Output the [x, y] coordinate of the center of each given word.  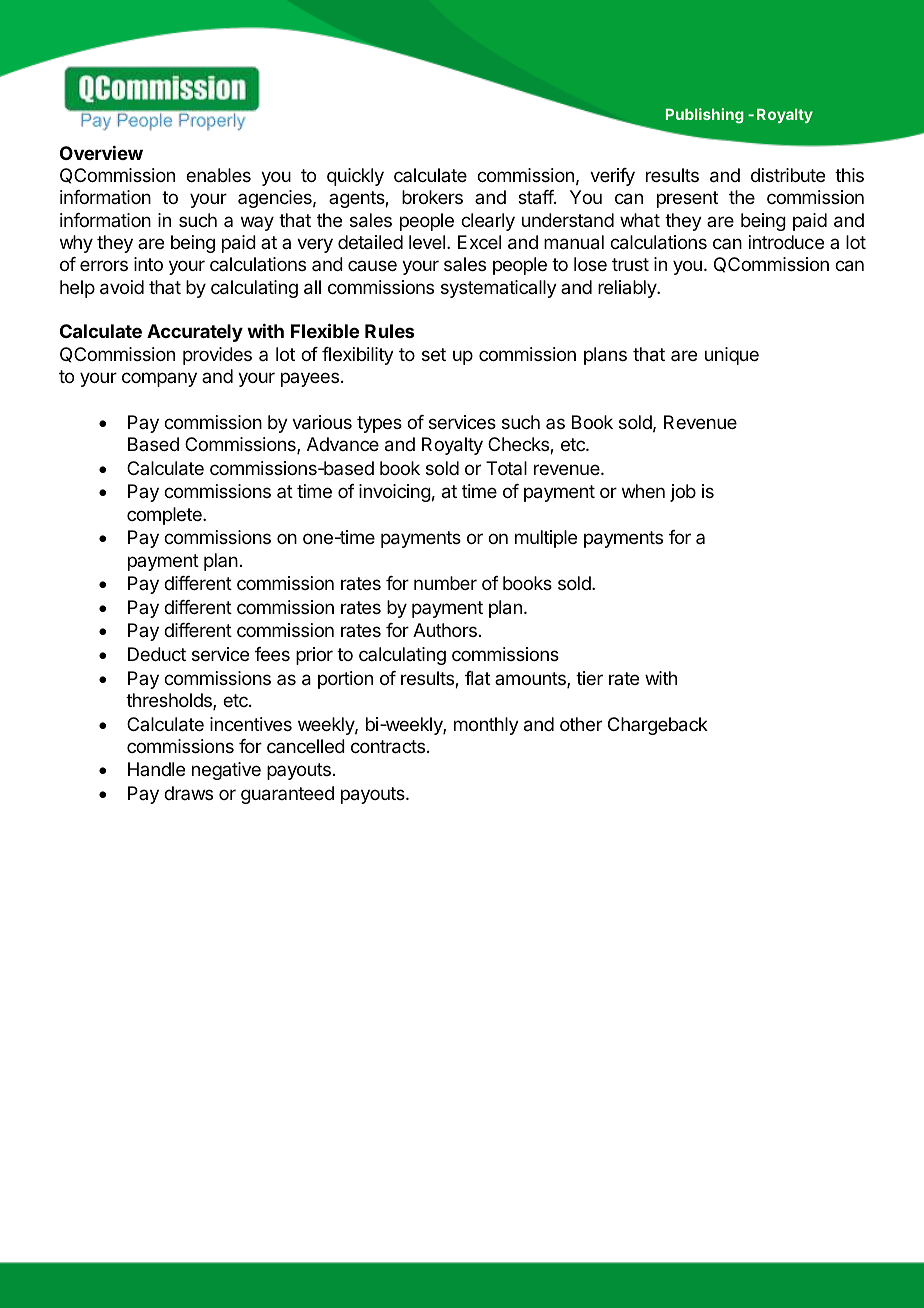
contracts [388, 747]
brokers [432, 197]
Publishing [705, 116]
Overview [101, 153]
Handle [156, 769]
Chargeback [658, 726]
